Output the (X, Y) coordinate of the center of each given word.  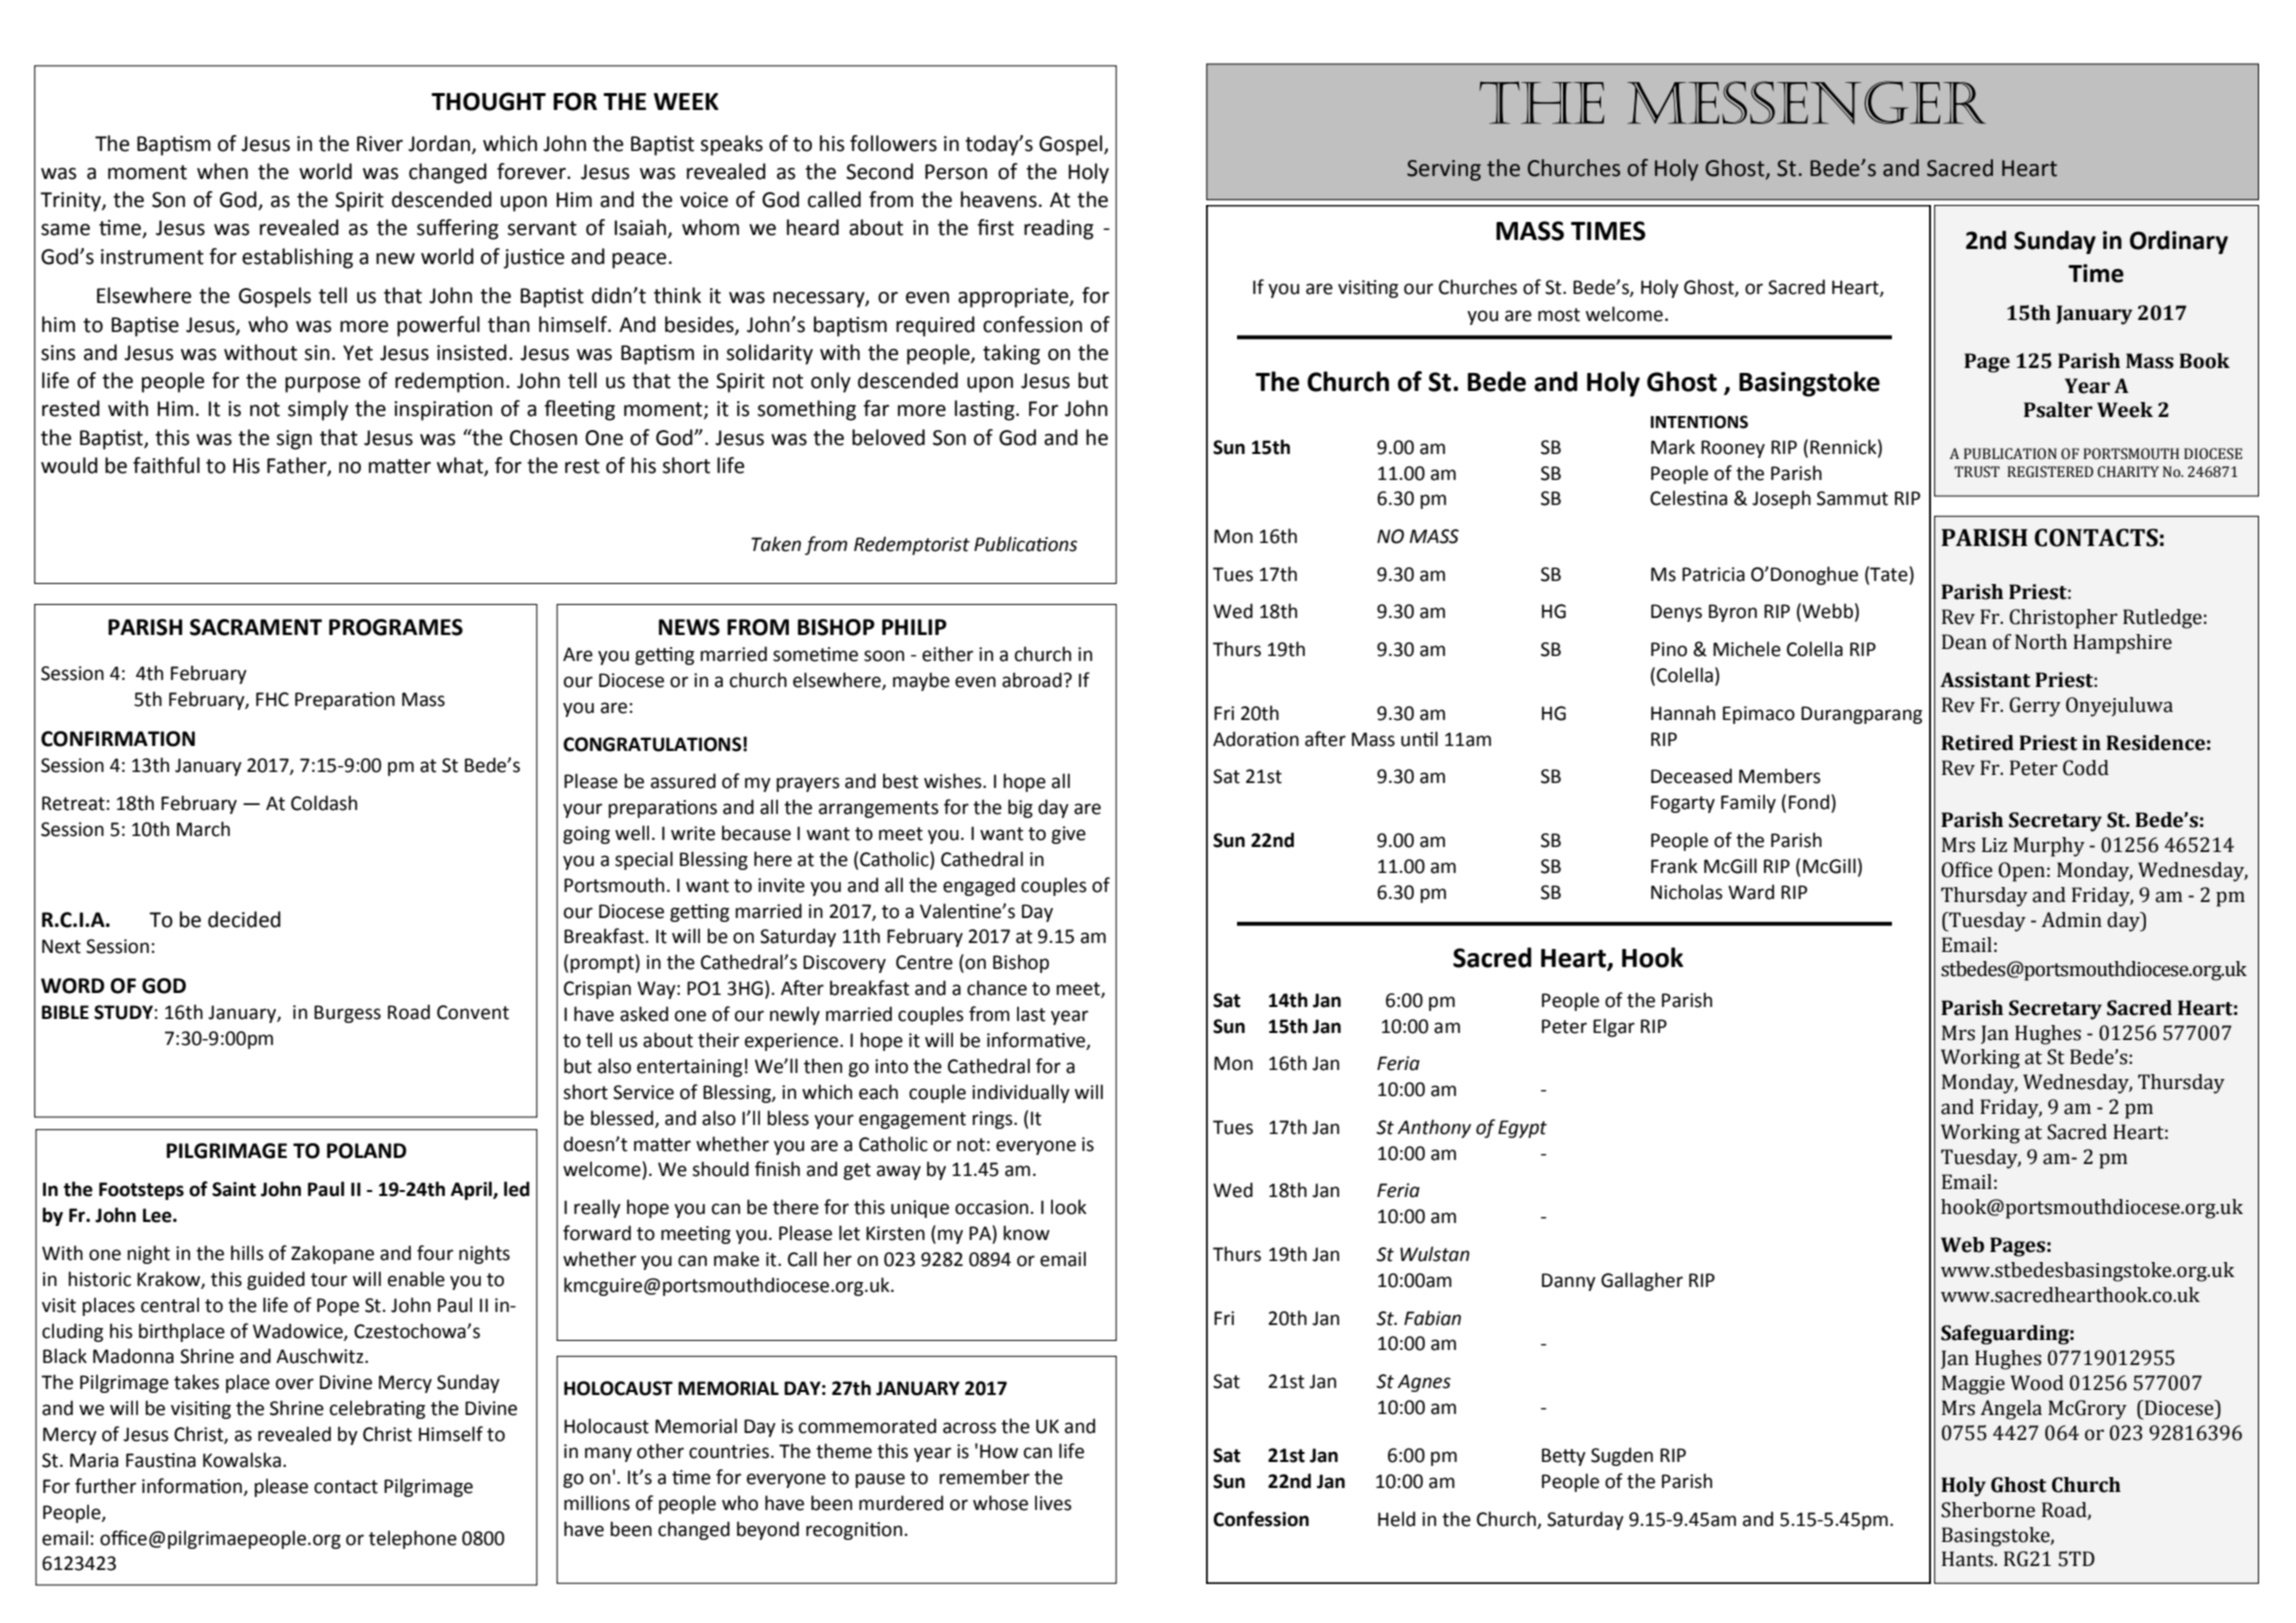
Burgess (347, 1014)
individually (1021, 1093)
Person (956, 172)
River (380, 144)
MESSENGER (1806, 102)
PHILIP (914, 627)
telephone (413, 1539)
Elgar (1614, 1027)
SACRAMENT (256, 627)
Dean (1964, 642)
